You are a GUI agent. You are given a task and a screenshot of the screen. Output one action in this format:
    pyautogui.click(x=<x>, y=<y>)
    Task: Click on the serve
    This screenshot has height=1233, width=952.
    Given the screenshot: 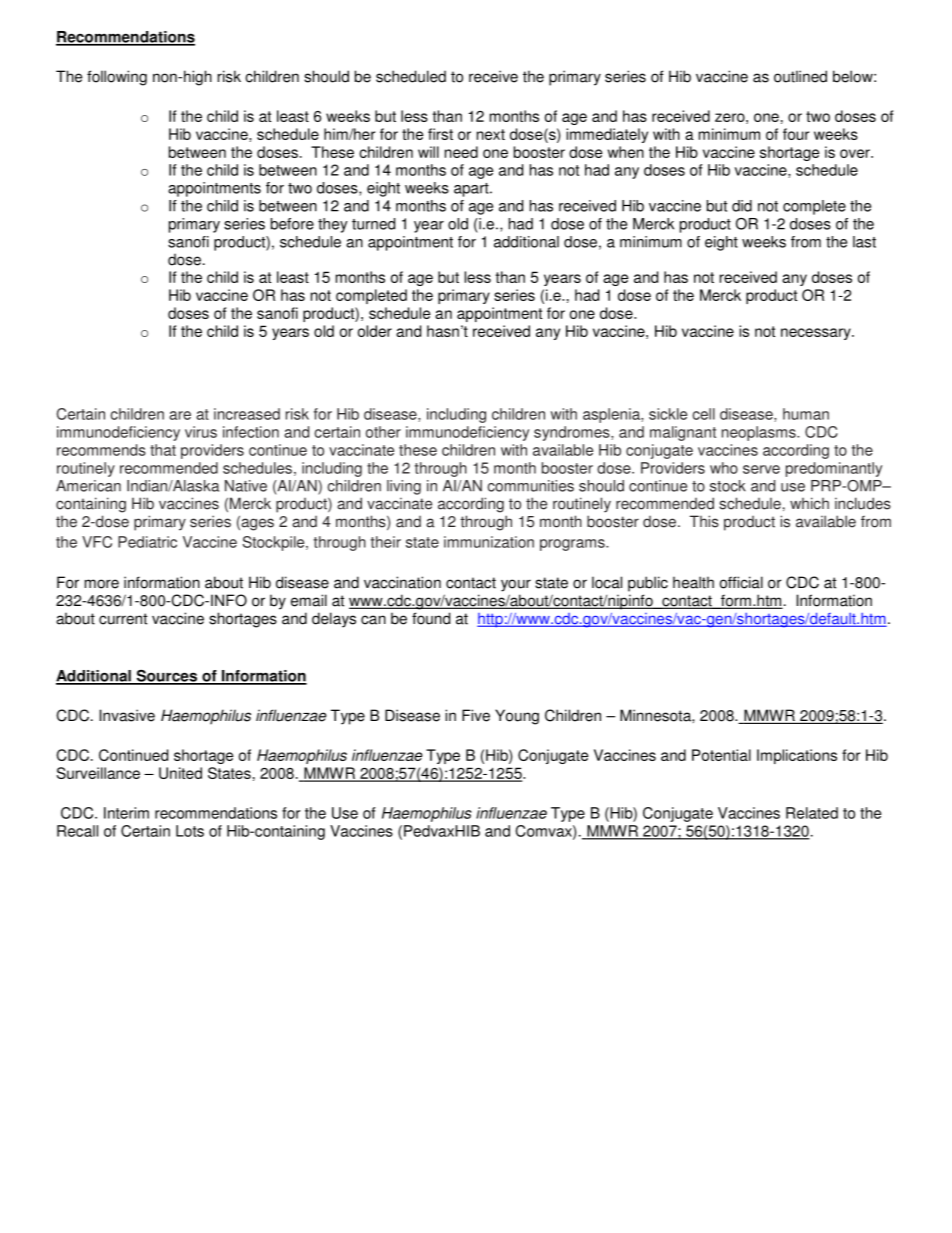 What is the action you would take?
    pyautogui.click(x=761, y=469)
